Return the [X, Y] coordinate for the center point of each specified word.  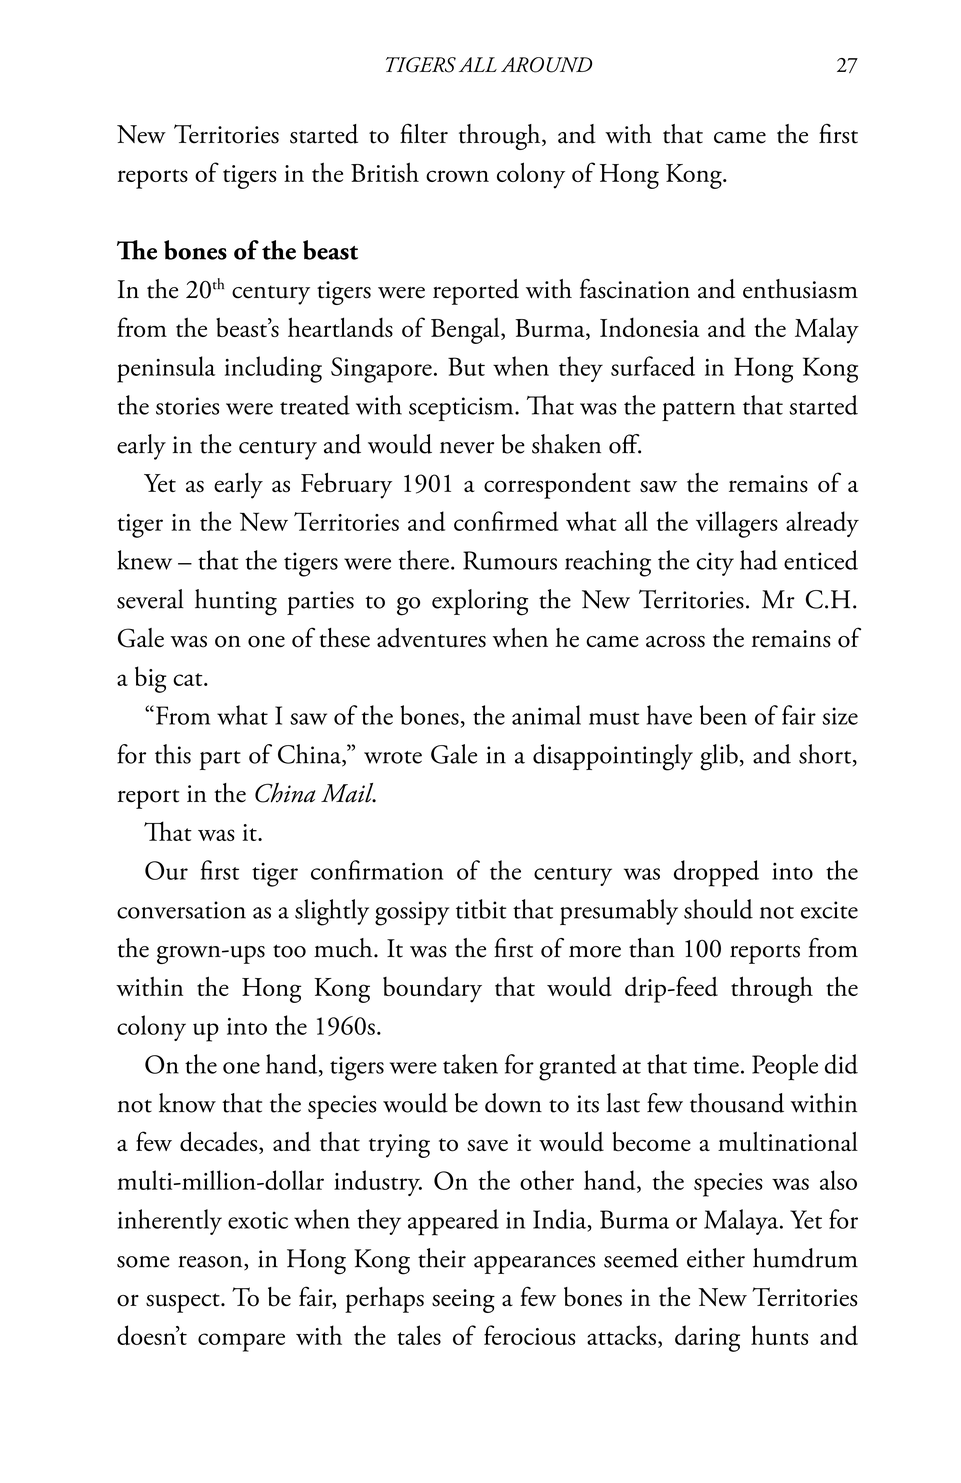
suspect [184, 1303]
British [385, 172]
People [785, 1067]
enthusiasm [800, 289]
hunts [779, 1335]
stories [187, 406]
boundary [432, 989]
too [289, 951]
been [723, 715]
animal [546, 715]
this [173, 754]
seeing [463, 1301]
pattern [698, 411]
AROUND [546, 65]
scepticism [462, 409]
